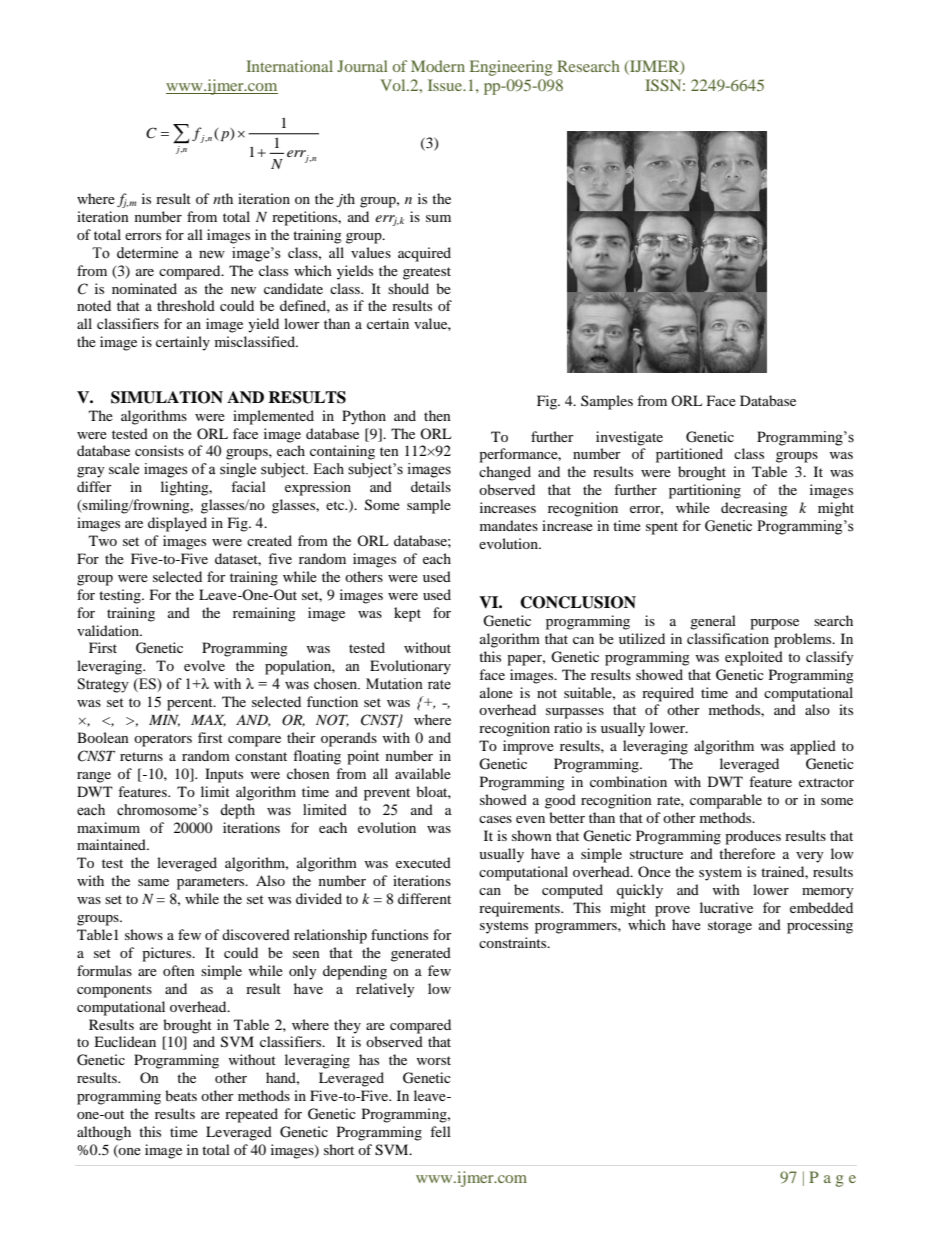 The width and height of the screenshot is (952, 1233). What do you see at coordinates (437, 415) in the screenshot?
I see `then` at bounding box center [437, 415].
